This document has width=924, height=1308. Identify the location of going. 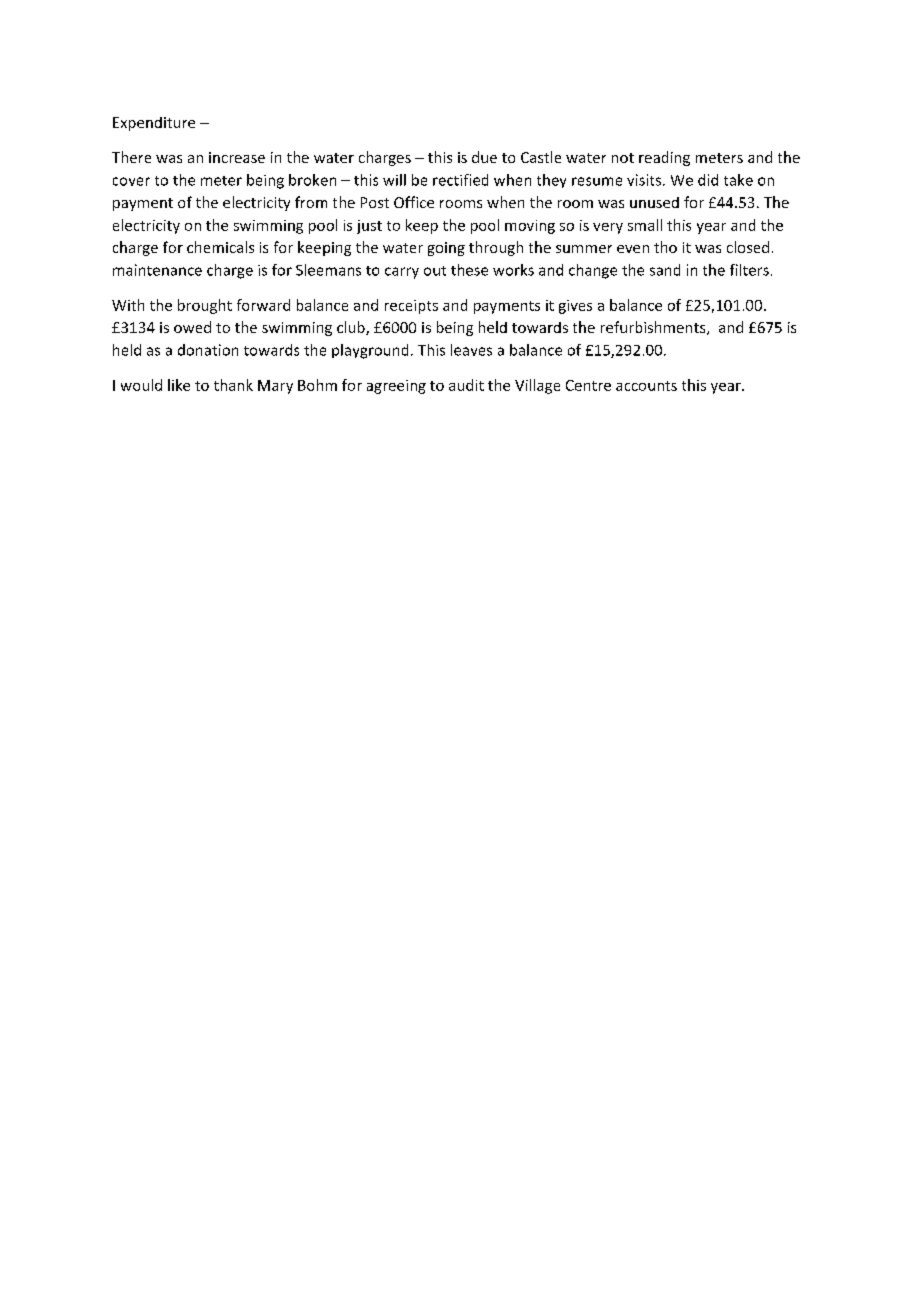
(446, 249).
